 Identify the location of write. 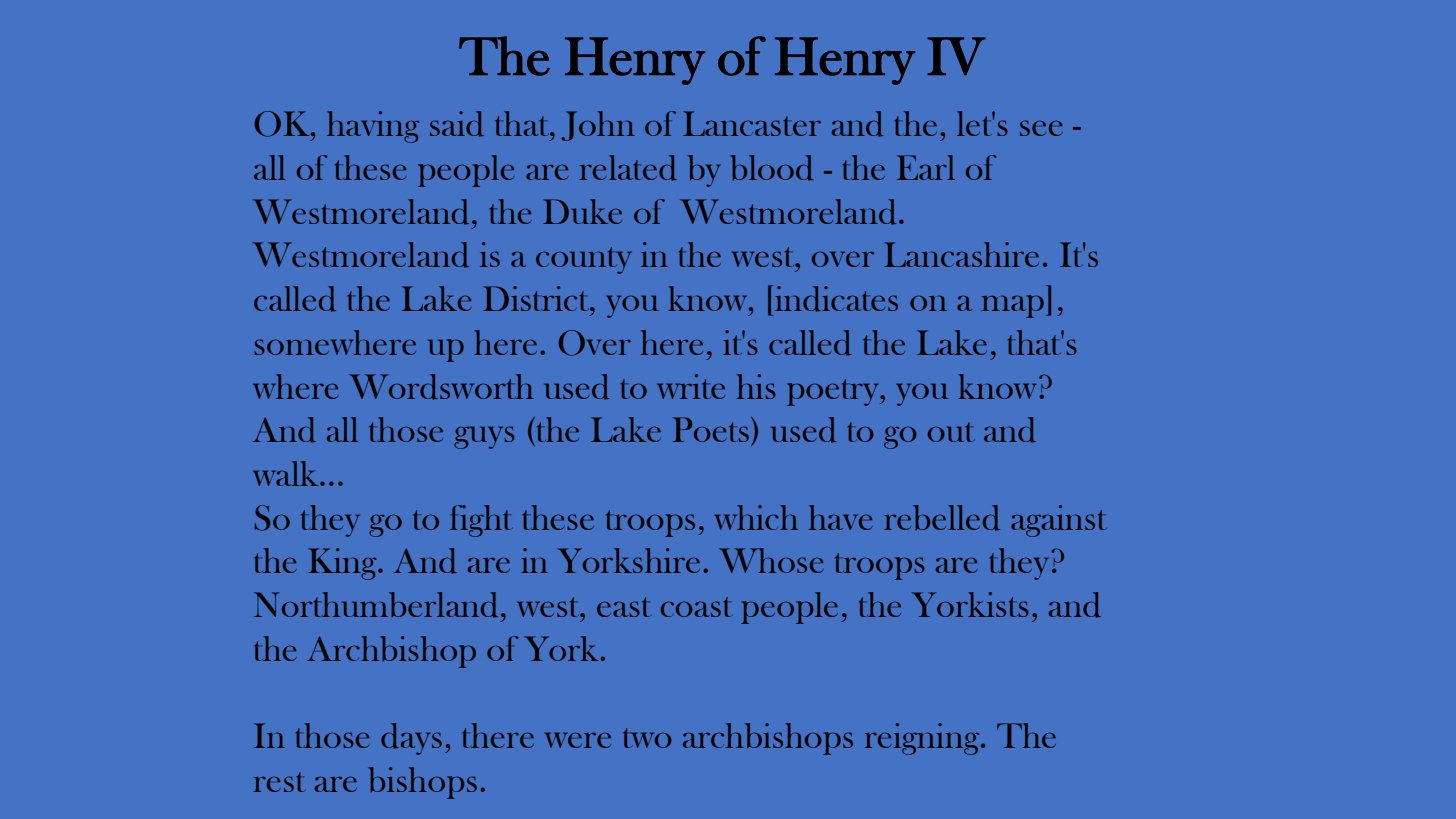
(691, 386).
